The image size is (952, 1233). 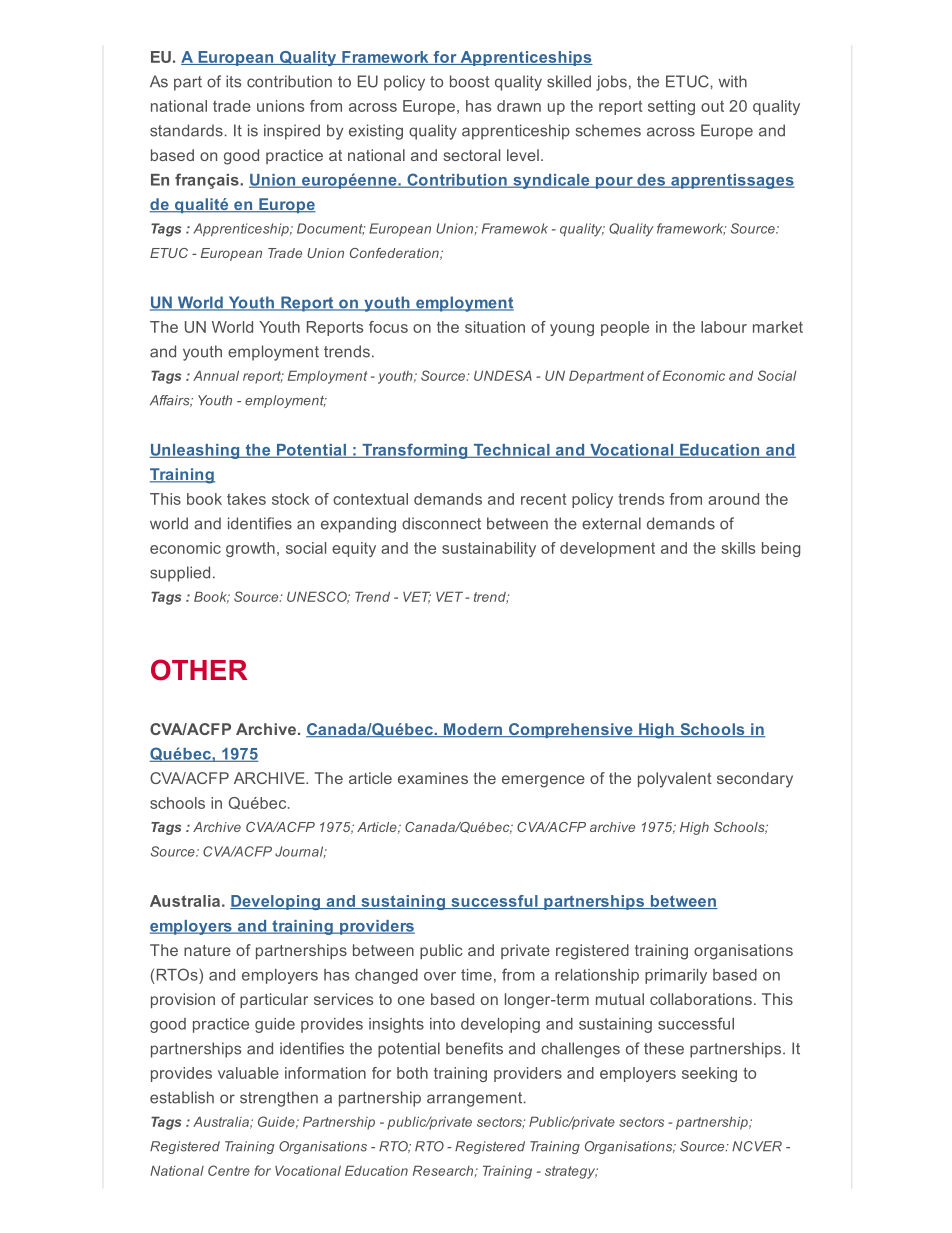 What do you see at coordinates (738, 548) in the screenshot?
I see `skills` at bounding box center [738, 548].
